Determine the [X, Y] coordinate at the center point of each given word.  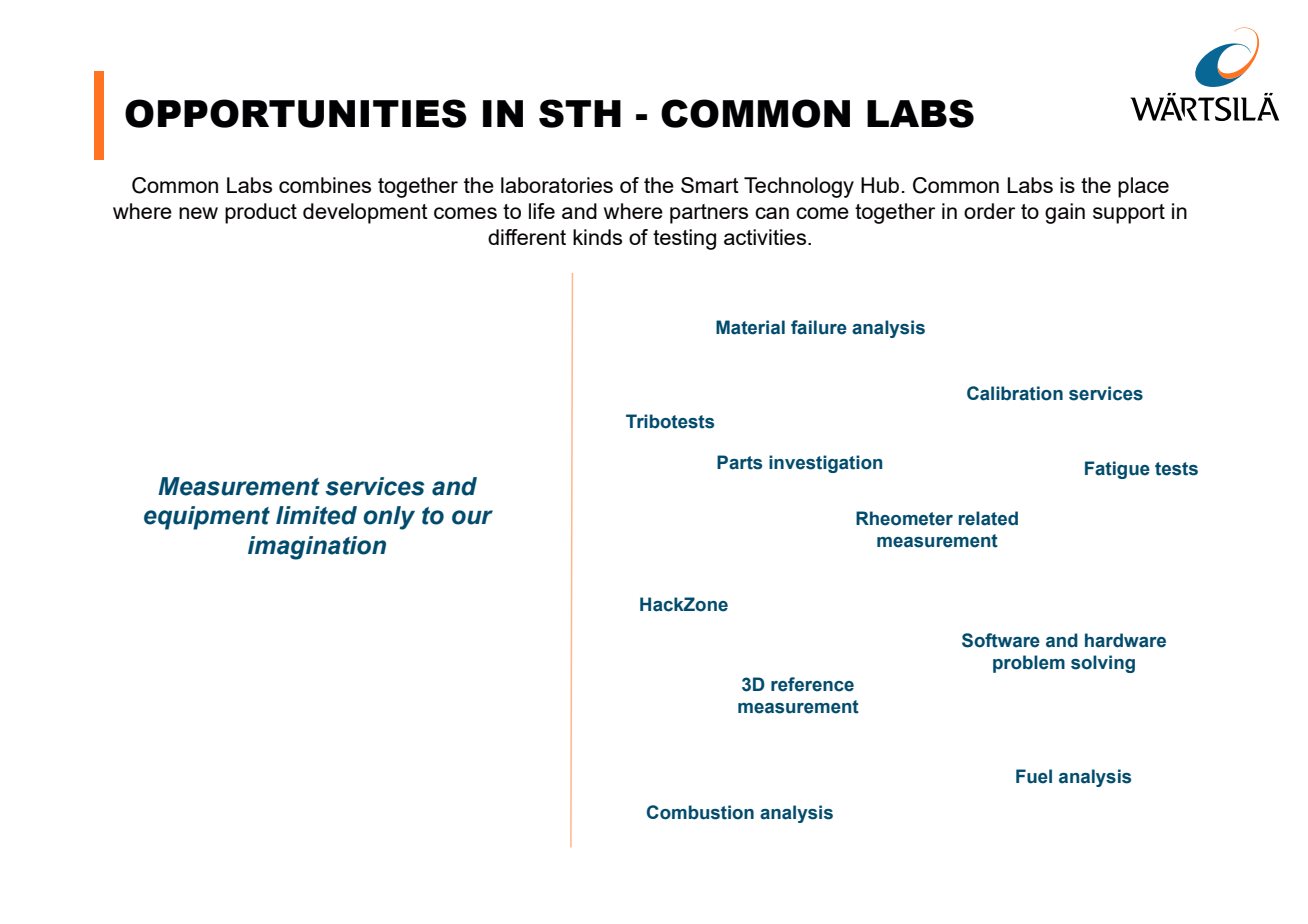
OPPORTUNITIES [296, 113]
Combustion [700, 812]
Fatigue [1117, 470]
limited [316, 515]
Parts [739, 462]
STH [580, 113]
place [1143, 187]
